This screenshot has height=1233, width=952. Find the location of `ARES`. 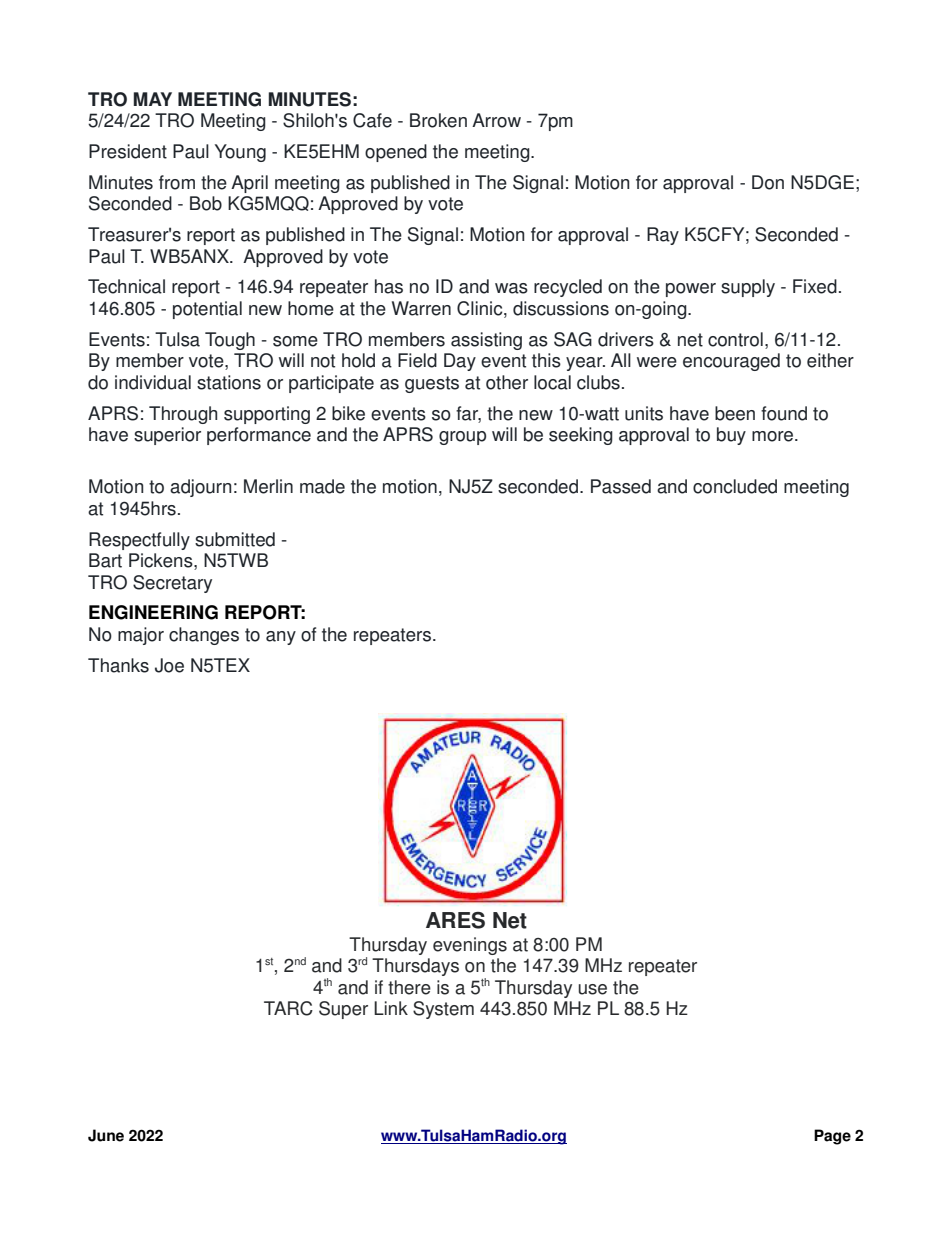

ARES is located at coordinates (455, 920).
